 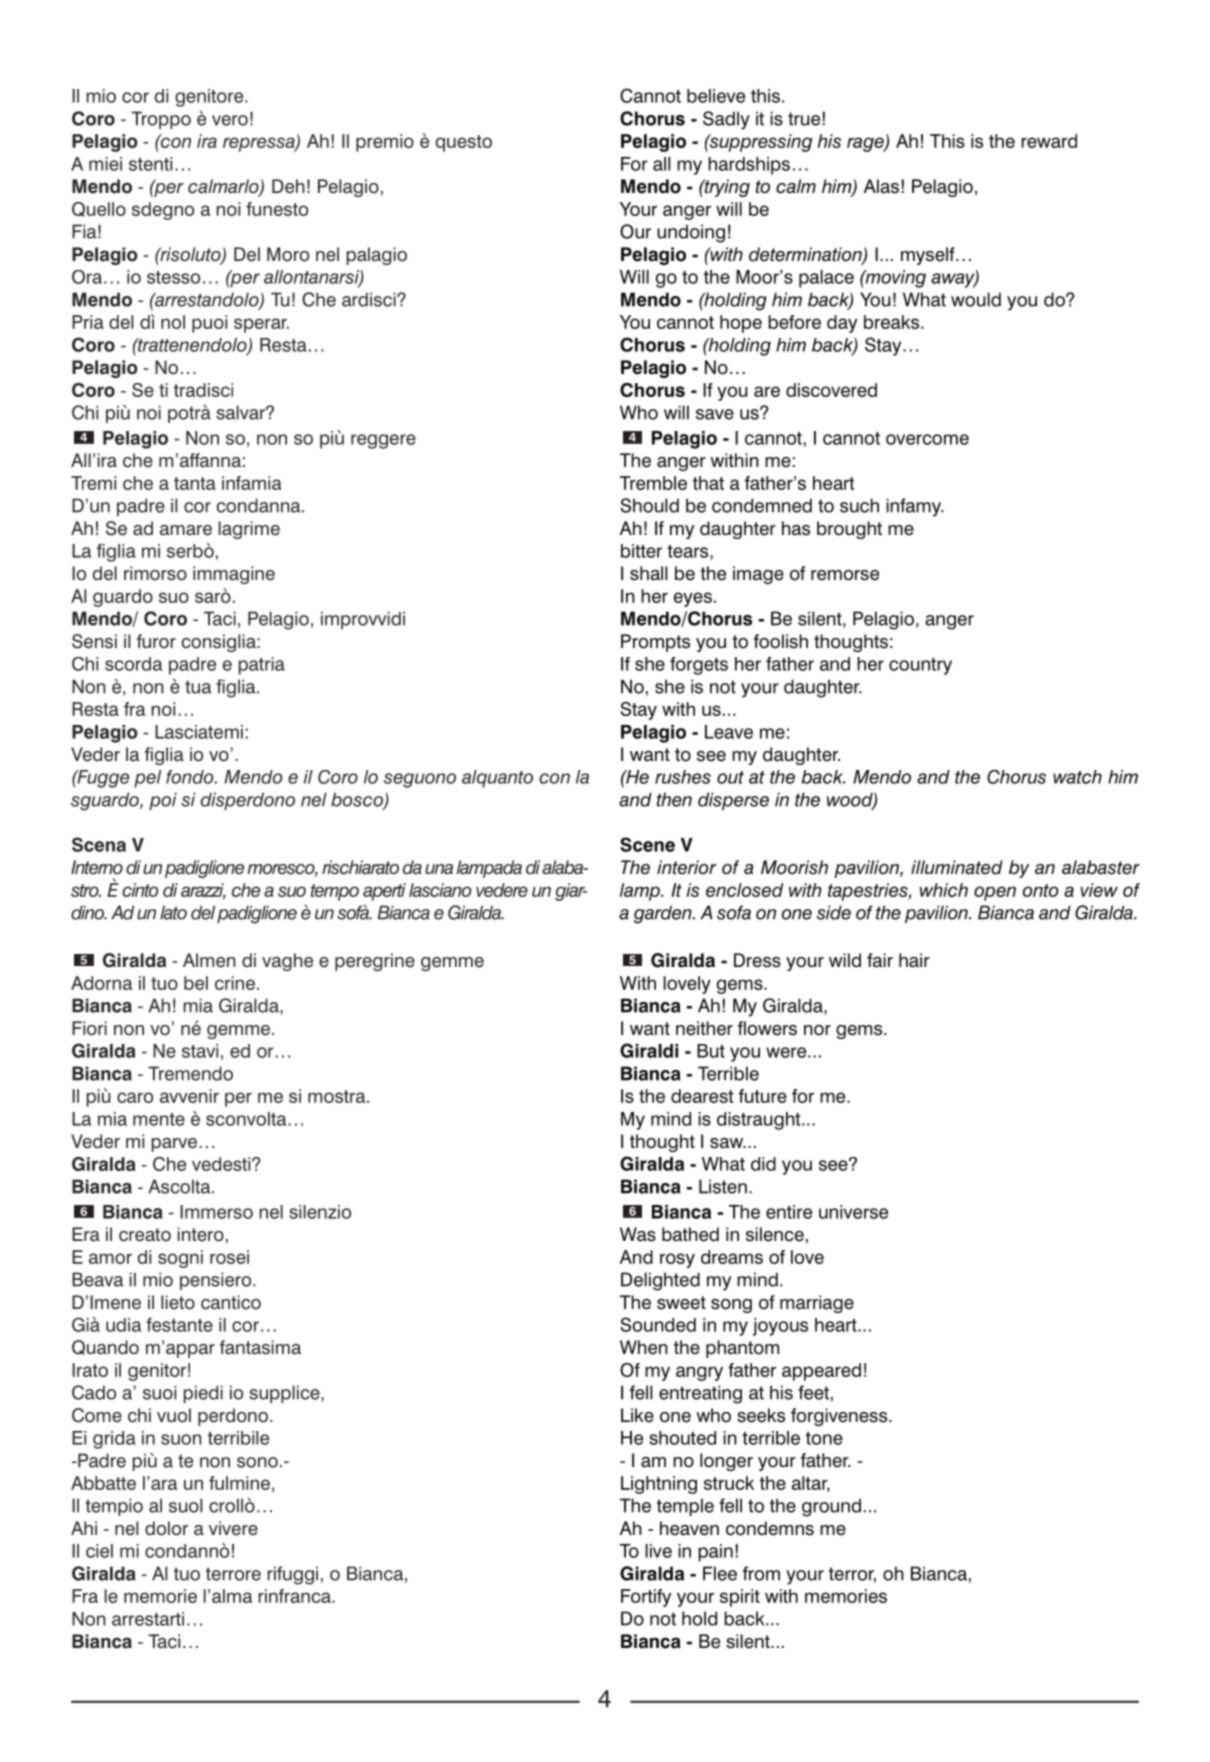 I want to click on universe, so click(x=853, y=1212).
